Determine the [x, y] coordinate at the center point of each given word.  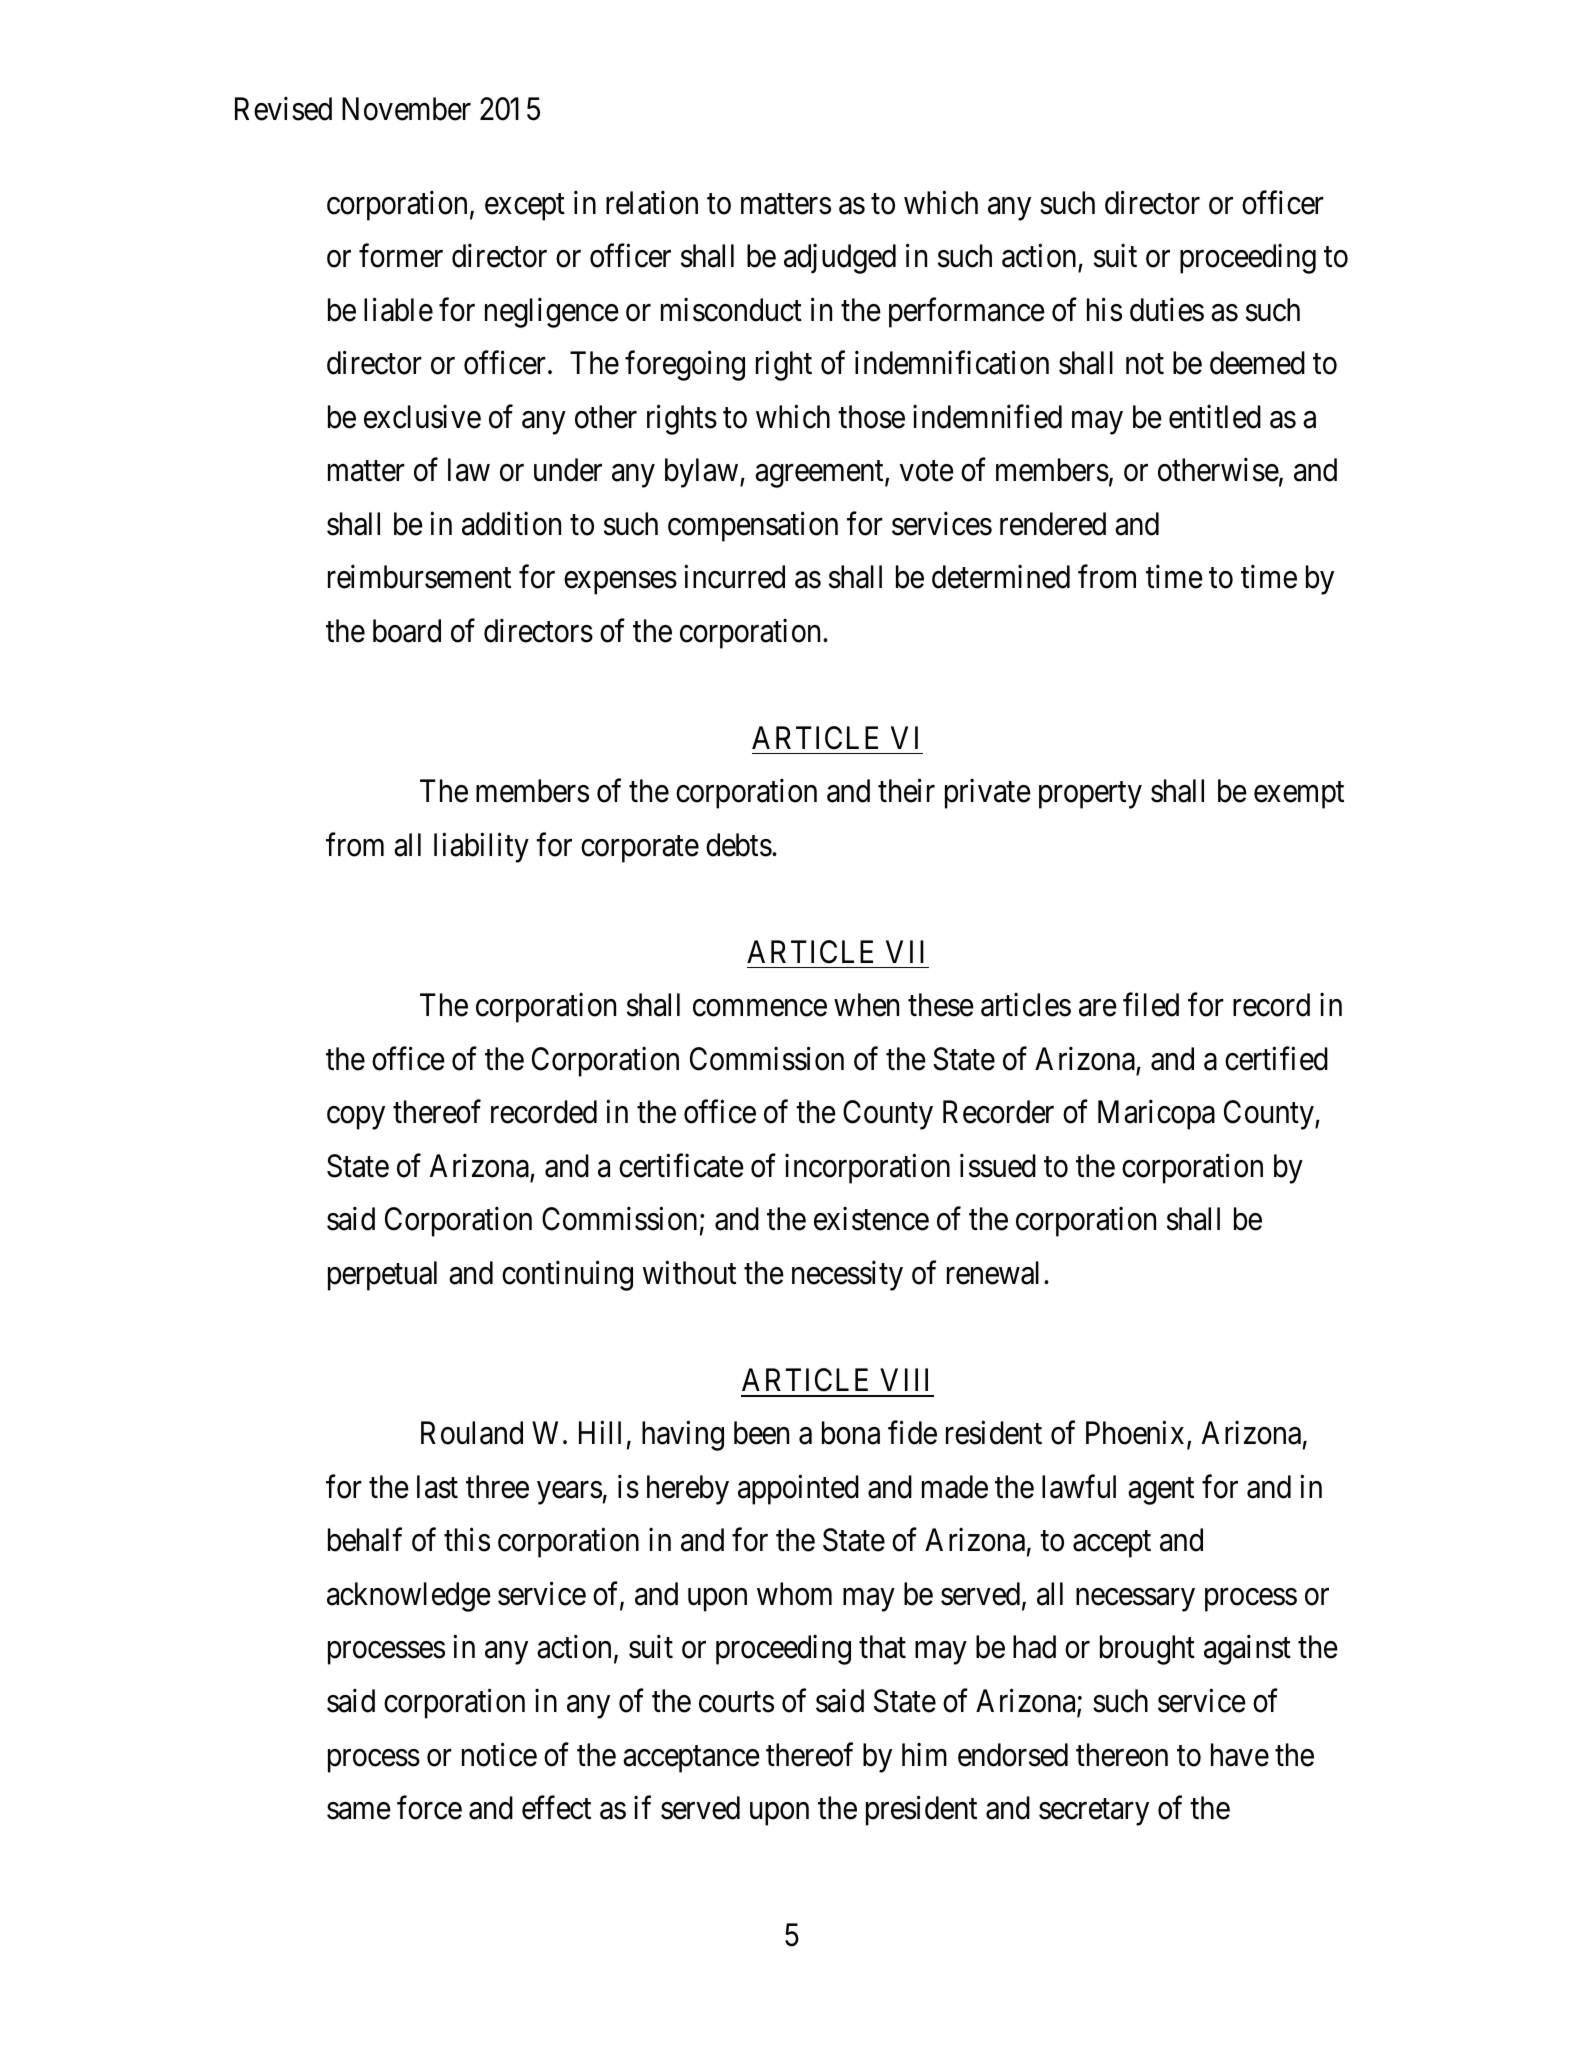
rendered [1053, 524]
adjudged [840, 259]
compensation [753, 527]
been [761, 1433]
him [924, 1754]
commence [760, 1008]
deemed [1257, 363]
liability [481, 848]
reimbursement [419, 577]
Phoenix [1135, 1433]
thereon [1122, 1755]
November [406, 109]
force [429, 1808]
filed [1151, 1005]
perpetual [382, 1276]
